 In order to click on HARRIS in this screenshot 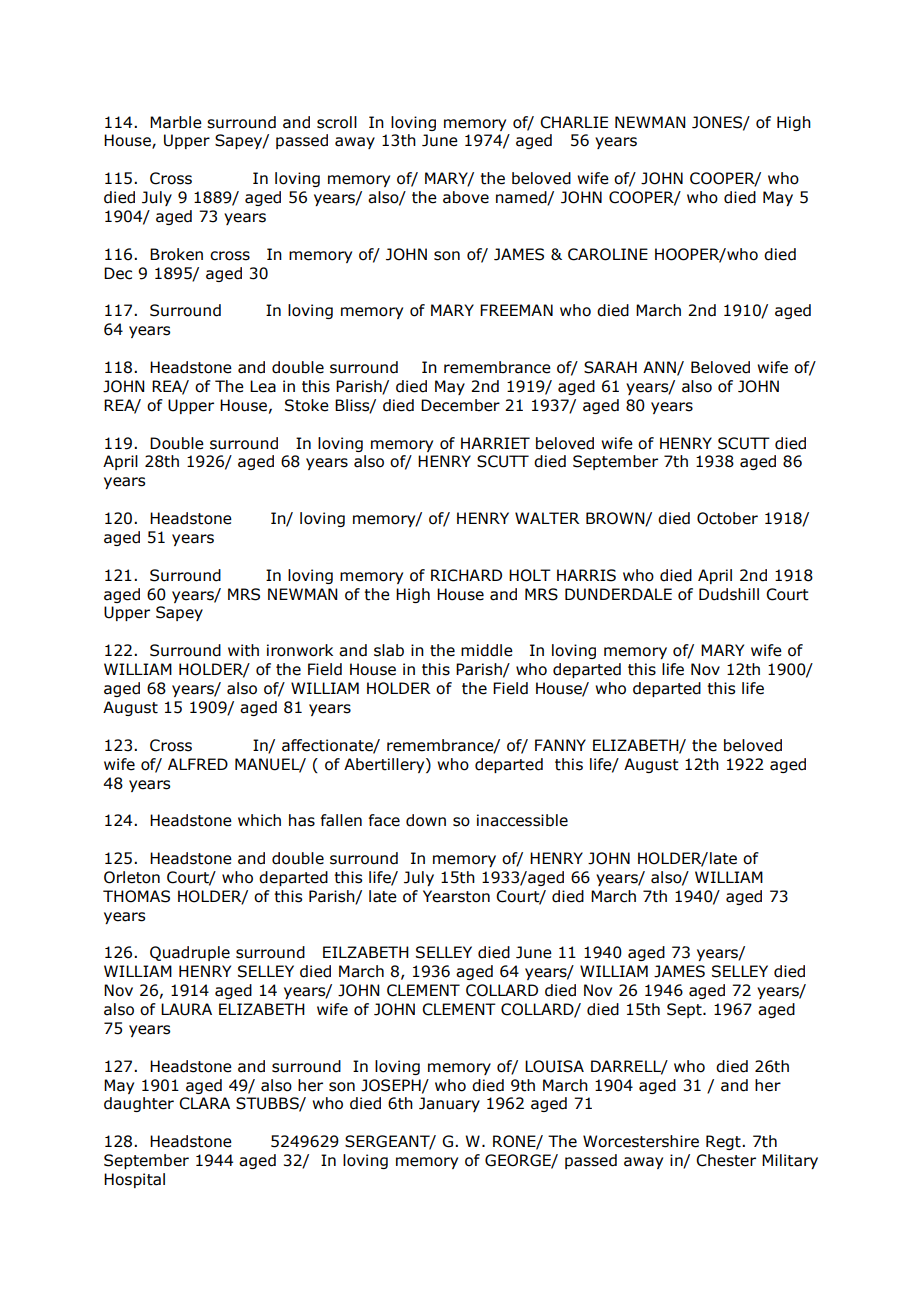, I will do `click(586, 575)`.
